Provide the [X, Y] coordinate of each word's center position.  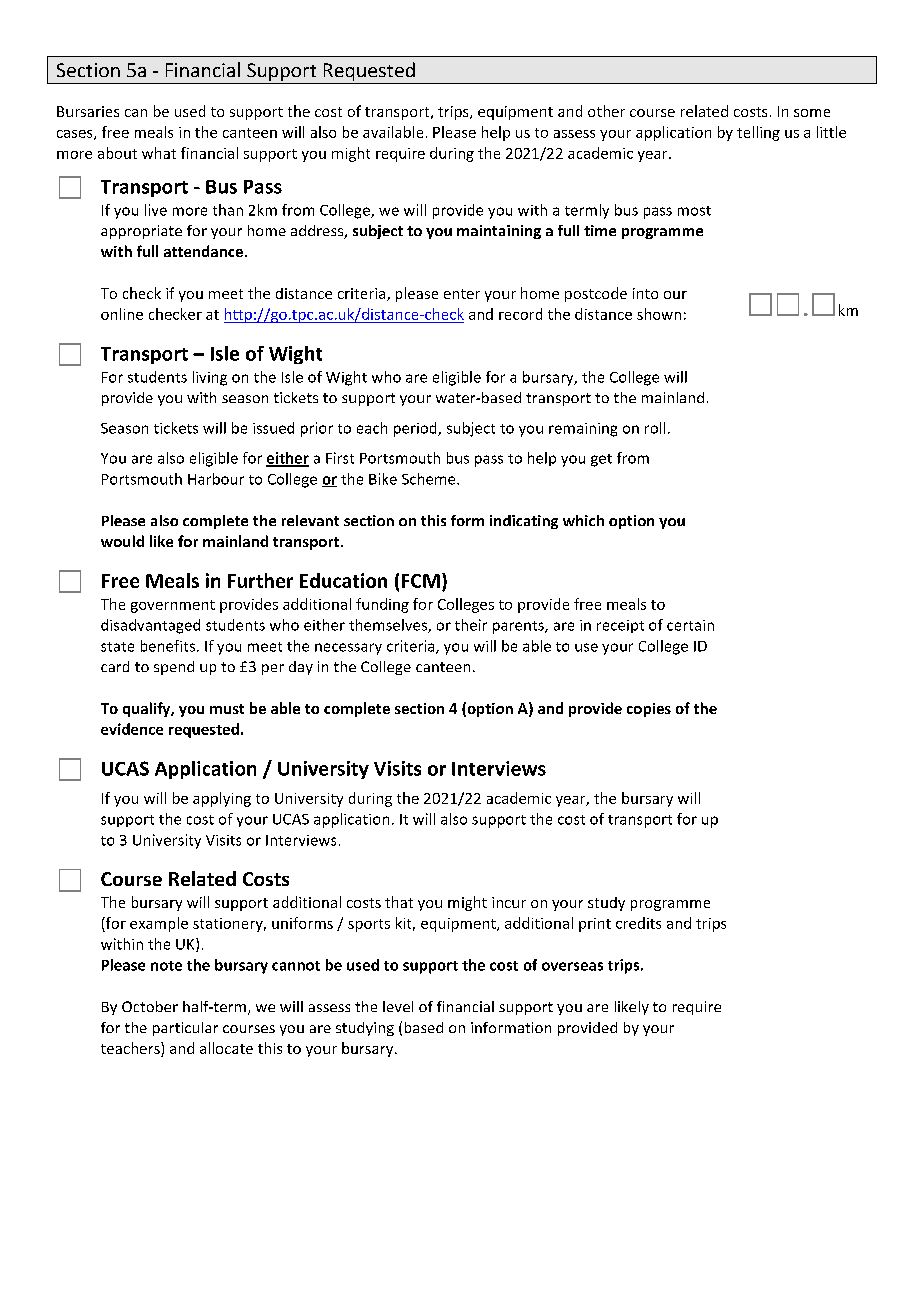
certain [690, 625]
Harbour [216, 479]
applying [222, 799]
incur [509, 902]
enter [462, 294]
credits [638, 923]
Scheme [430, 479]
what [159, 153]
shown [659, 314]
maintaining [499, 232]
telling [758, 133]
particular [185, 1029]
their [471, 625]
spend [174, 668]
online [122, 314]
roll [655, 428]
